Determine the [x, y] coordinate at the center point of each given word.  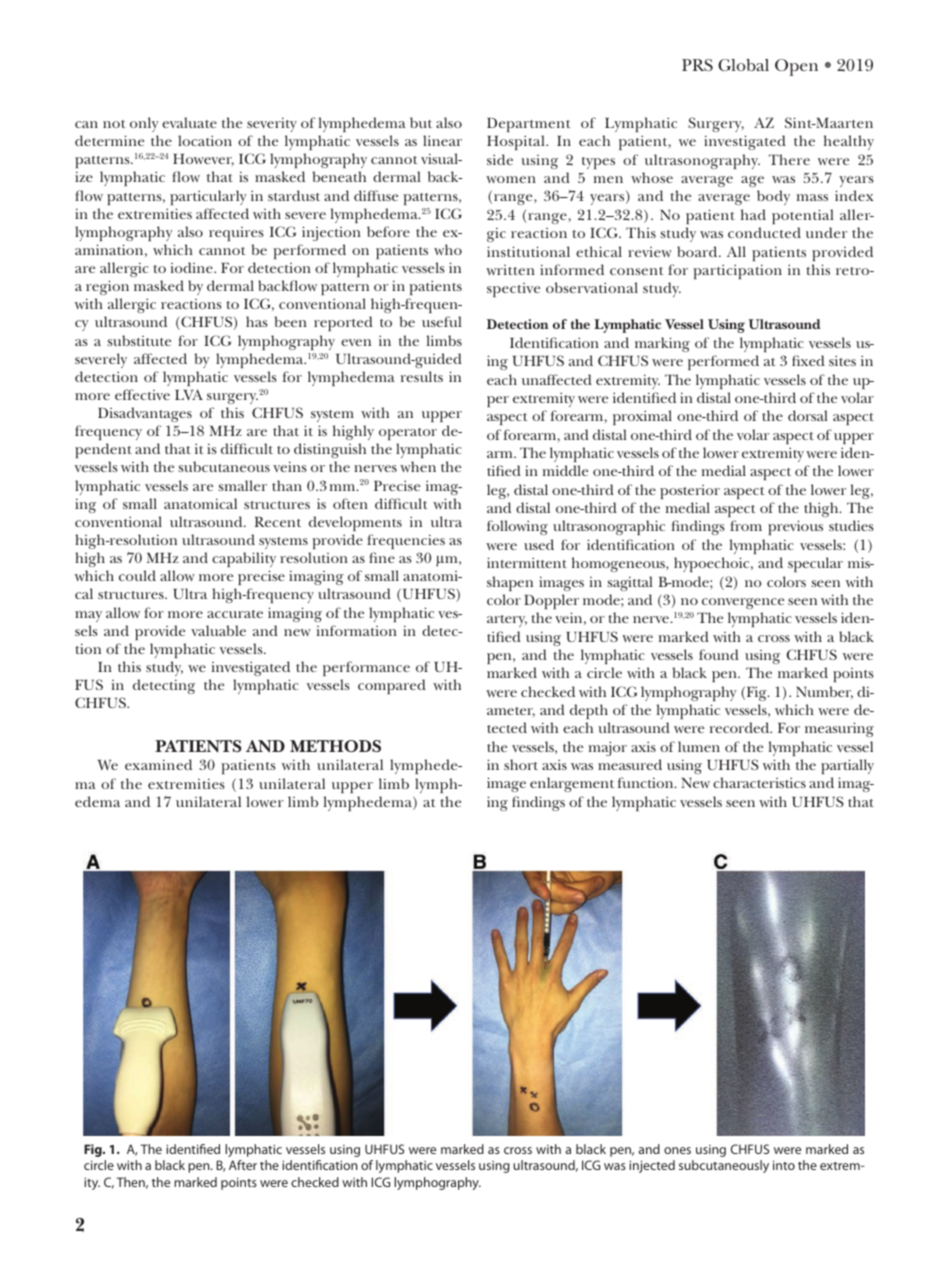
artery [507, 621]
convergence [743, 603]
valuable [218, 630]
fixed [808, 360]
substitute [139, 340]
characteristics [759, 782]
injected [652, 1166]
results [422, 376]
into [784, 1165]
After [243, 1165]
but [421, 122]
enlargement [572, 784]
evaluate [189, 122]
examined [158, 764]
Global [743, 65]
